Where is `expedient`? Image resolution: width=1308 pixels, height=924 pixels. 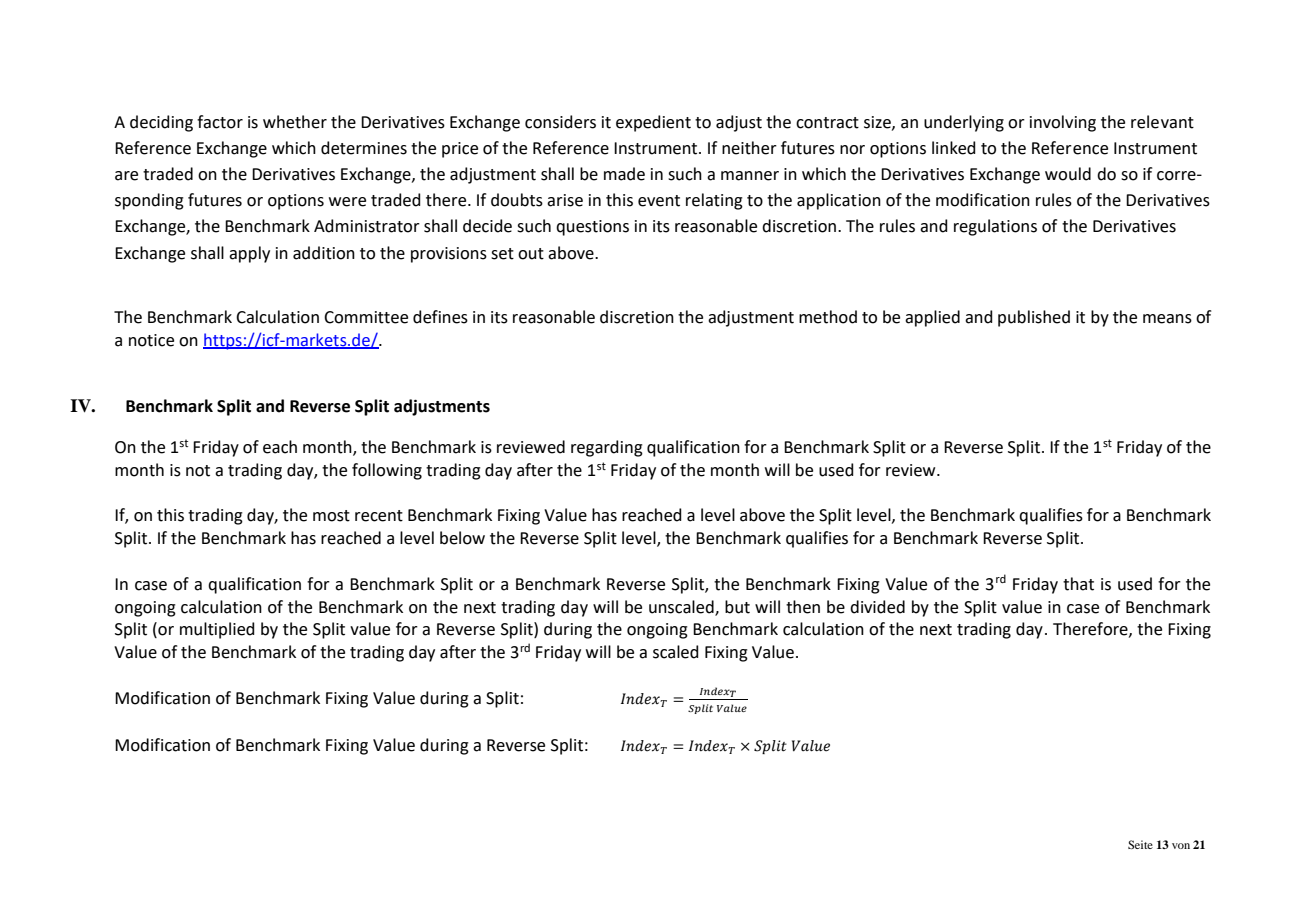 expedient is located at coordinates (653, 123).
